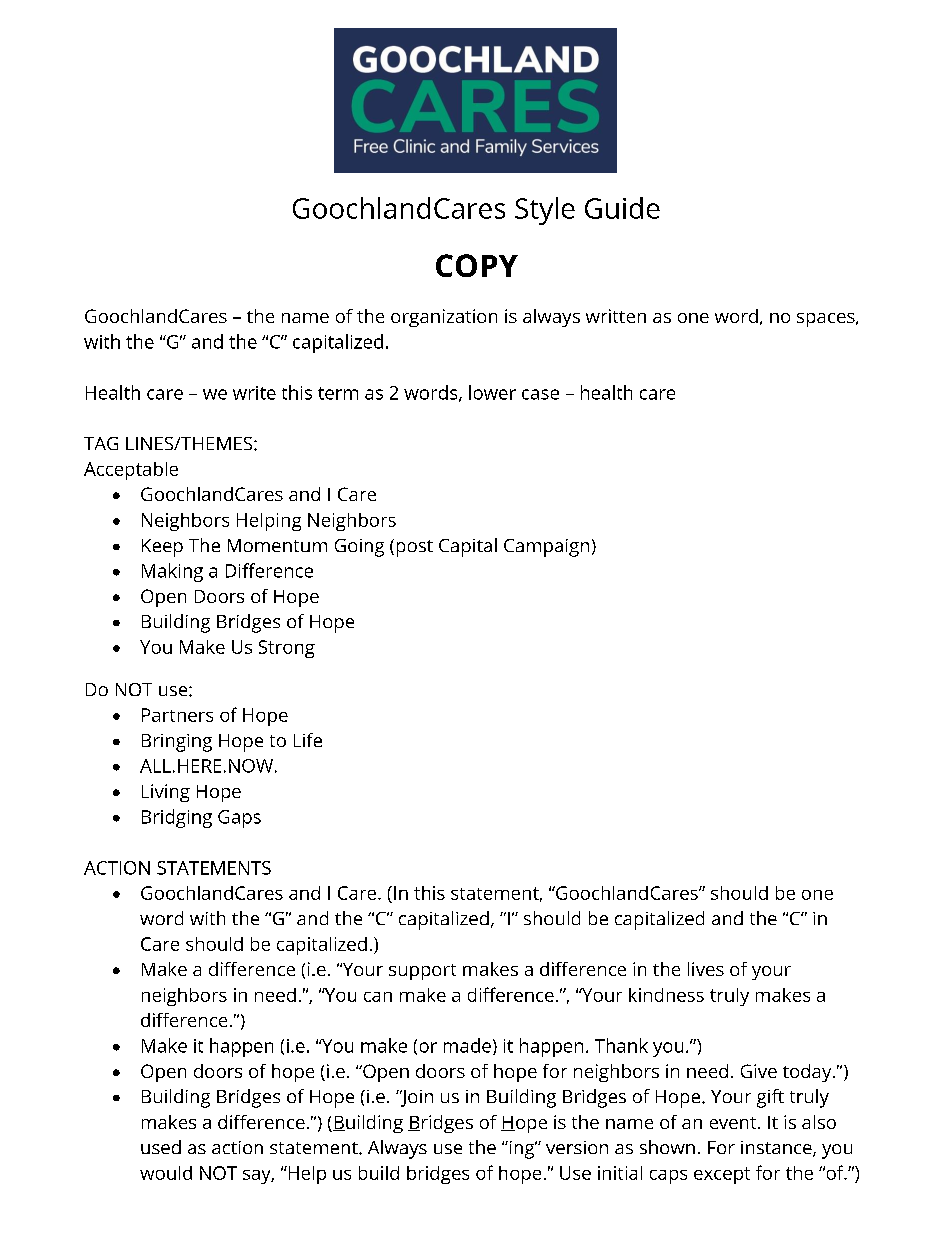 This document has width=952, height=1233. What do you see at coordinates (706, 969) in the document?
I see `lives` at bounding box center [706, 969].
